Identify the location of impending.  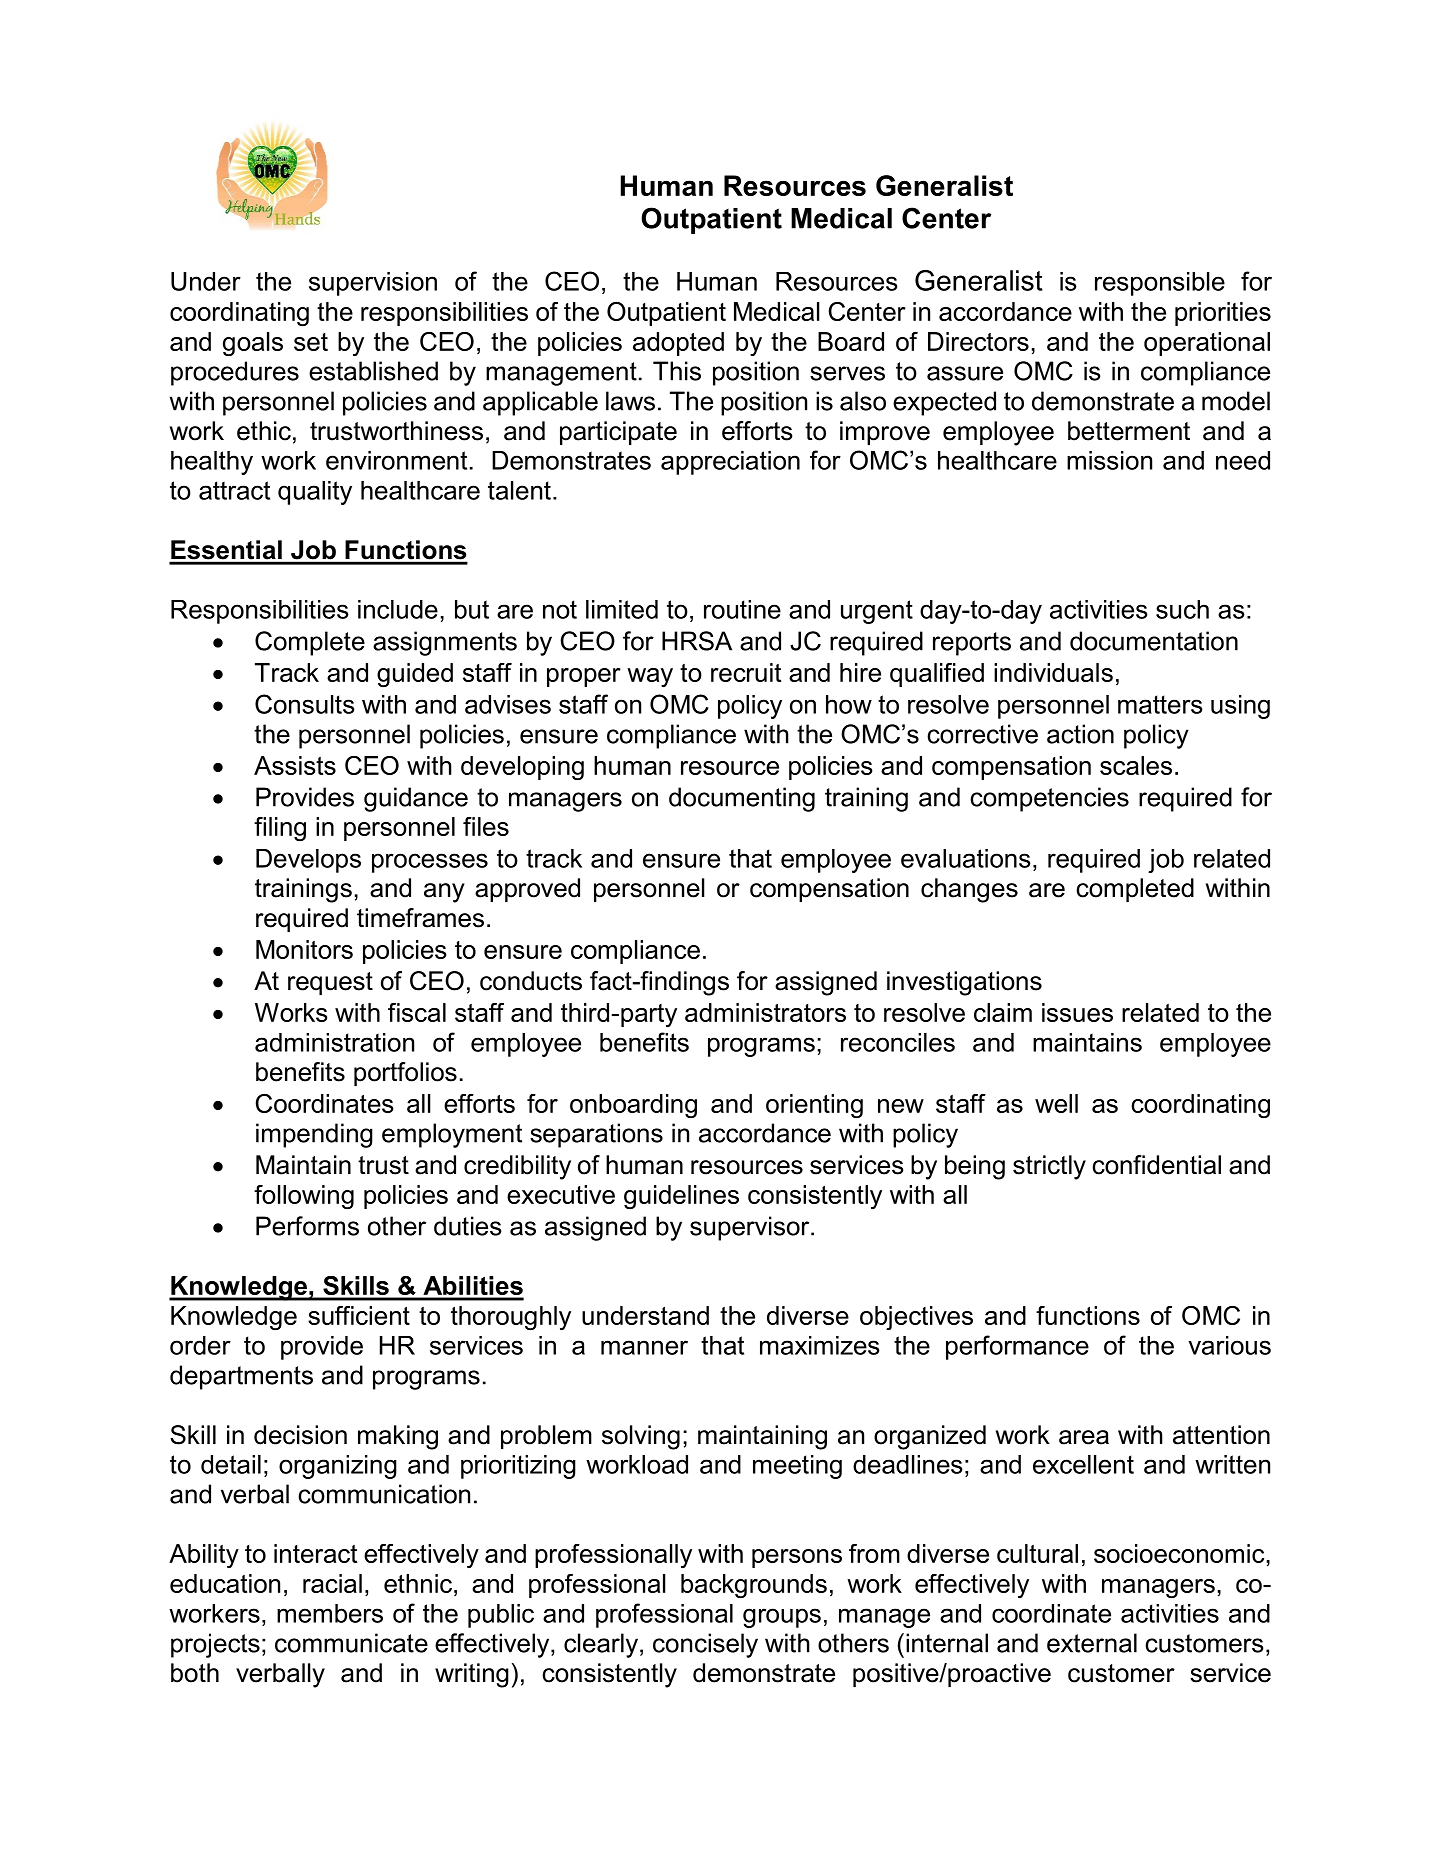
(314, 1135).
